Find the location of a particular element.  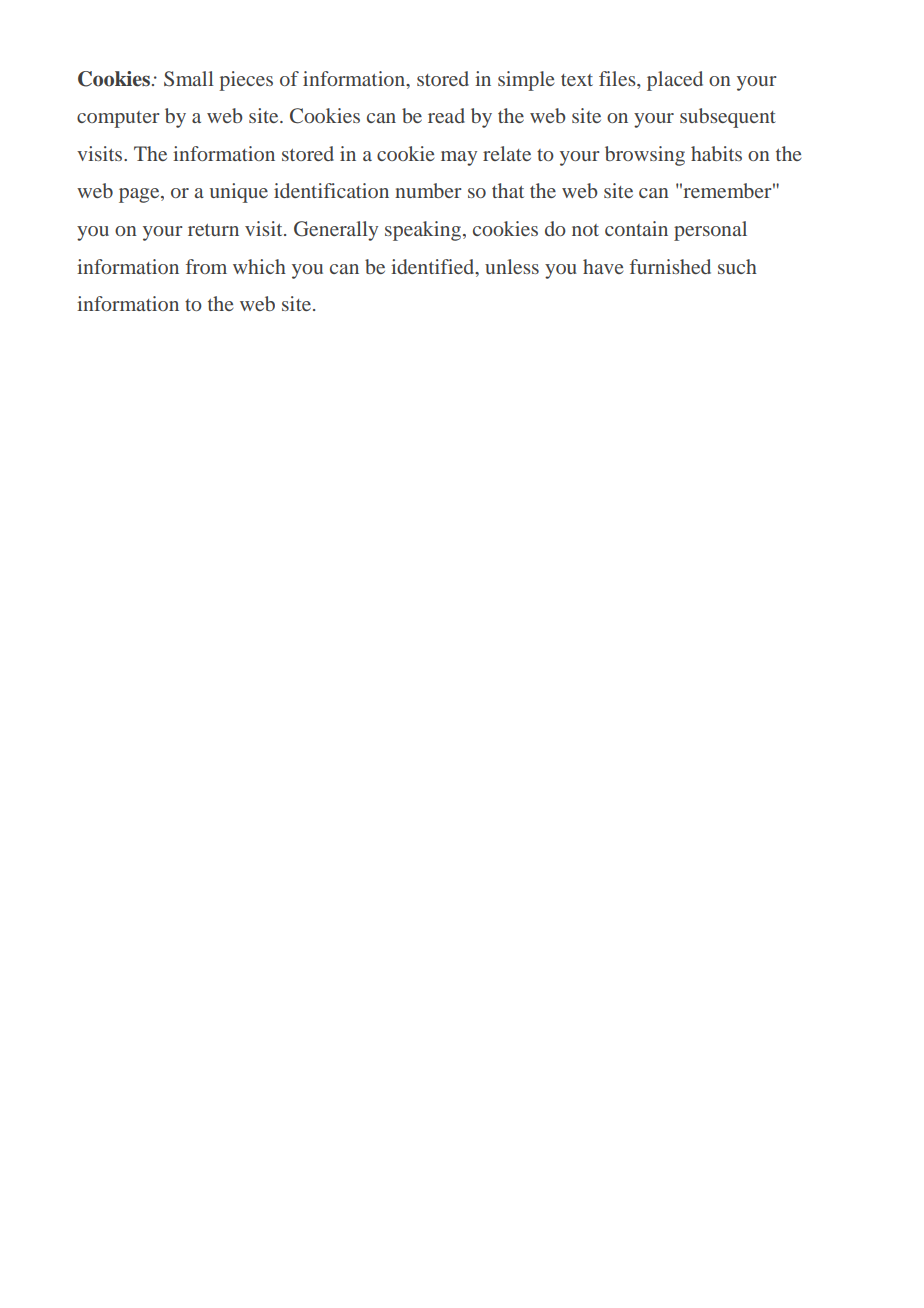

simple is located at coordinates (526, 81).
